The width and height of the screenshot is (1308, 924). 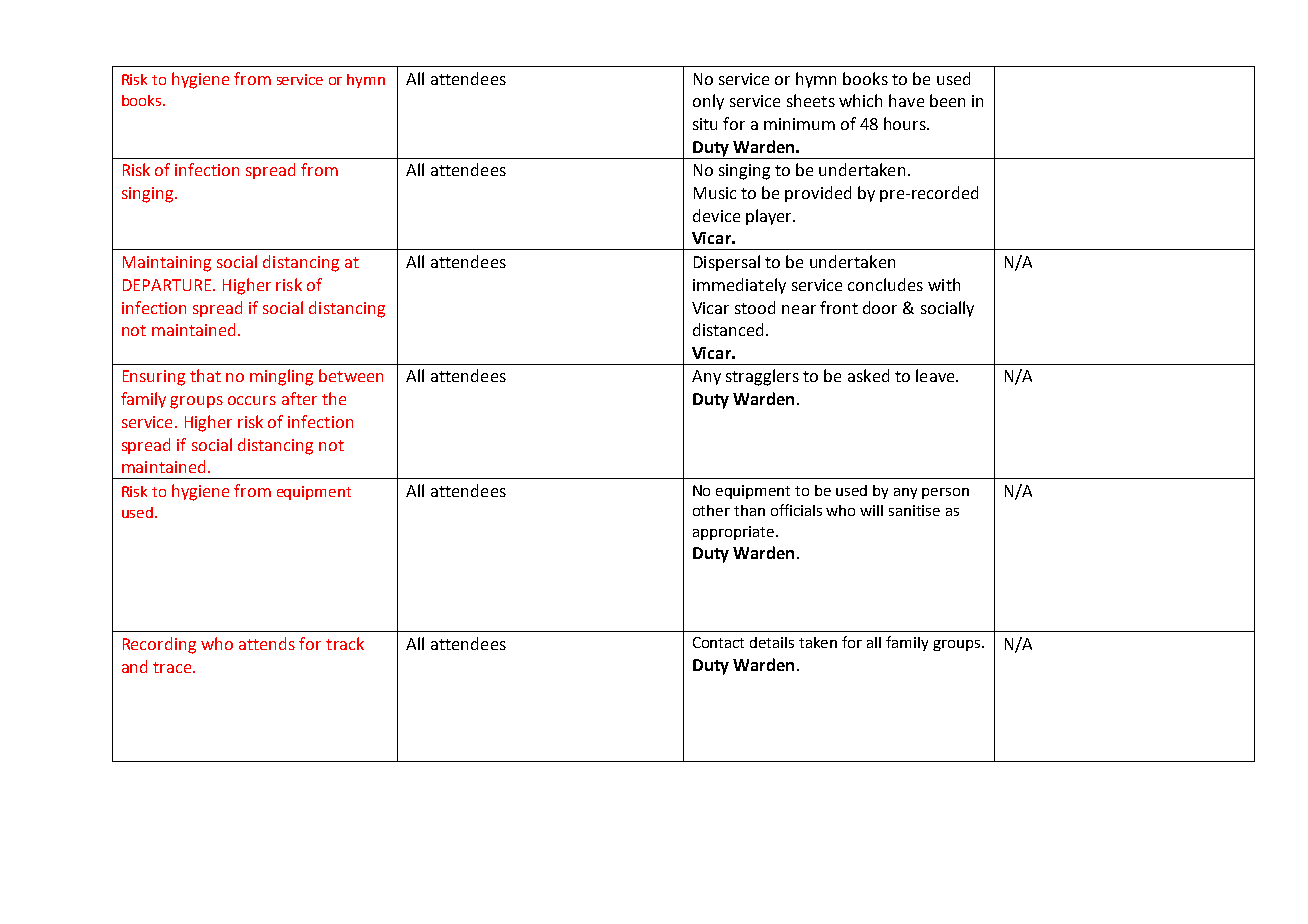 I want to click on attends, so click(x=267, y=643).
